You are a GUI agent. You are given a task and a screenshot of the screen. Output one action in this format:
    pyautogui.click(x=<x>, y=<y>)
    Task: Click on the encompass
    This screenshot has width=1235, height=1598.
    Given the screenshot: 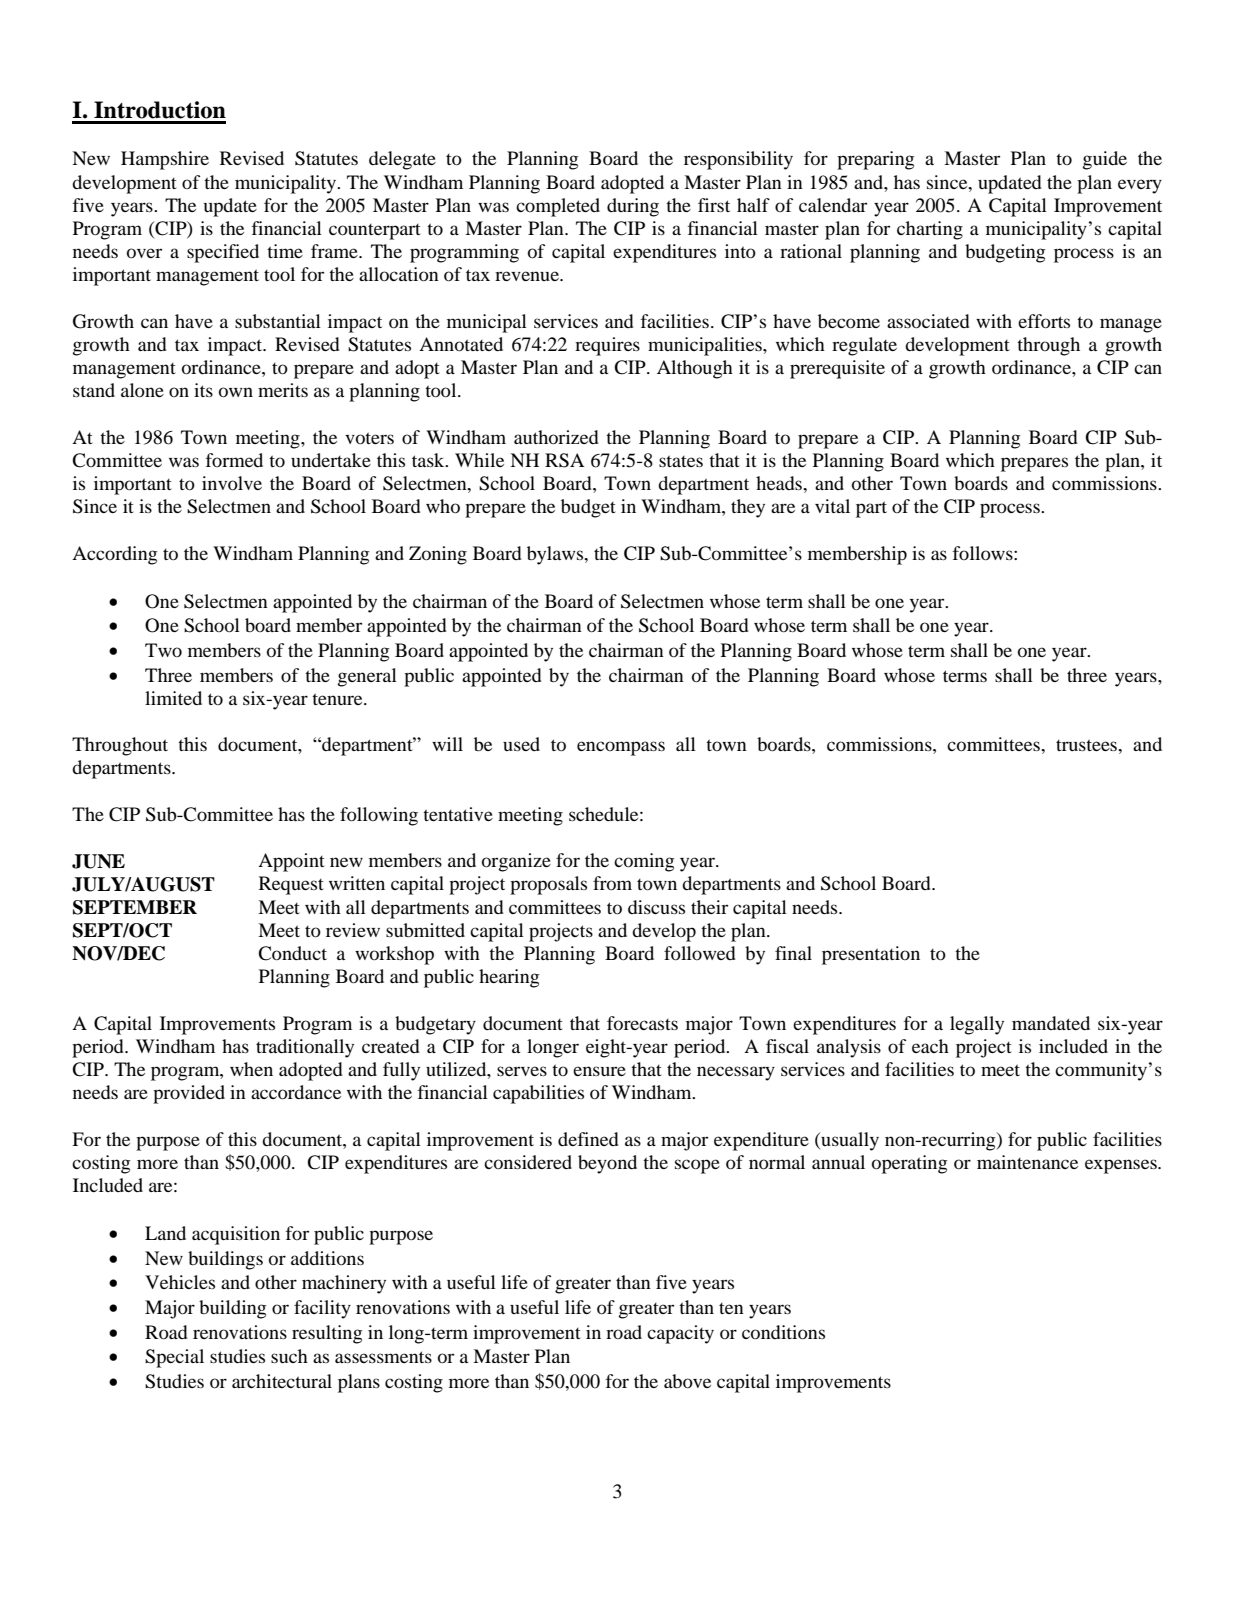 What is the action you would take?
    pyautogui.click(x=621, y=748)
